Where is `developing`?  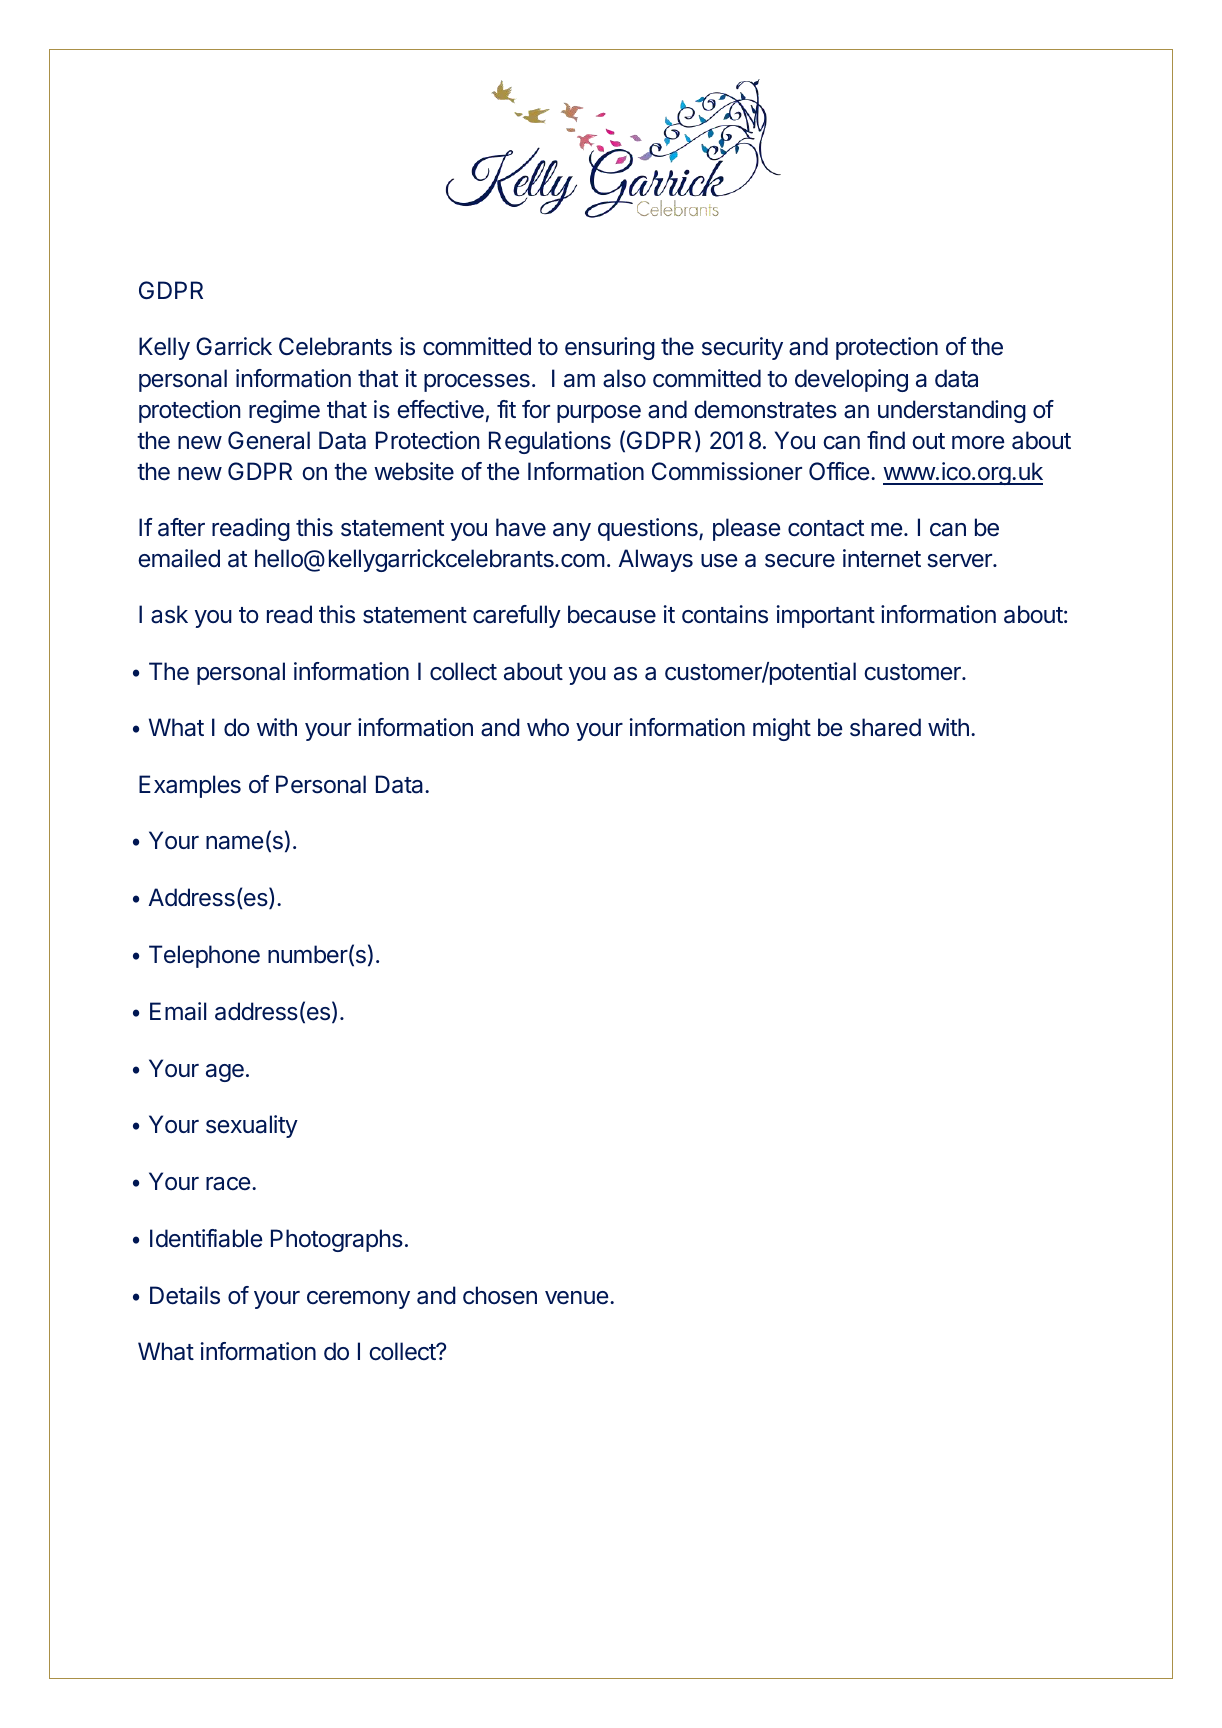
developing is located at coordinates (851, 380).
